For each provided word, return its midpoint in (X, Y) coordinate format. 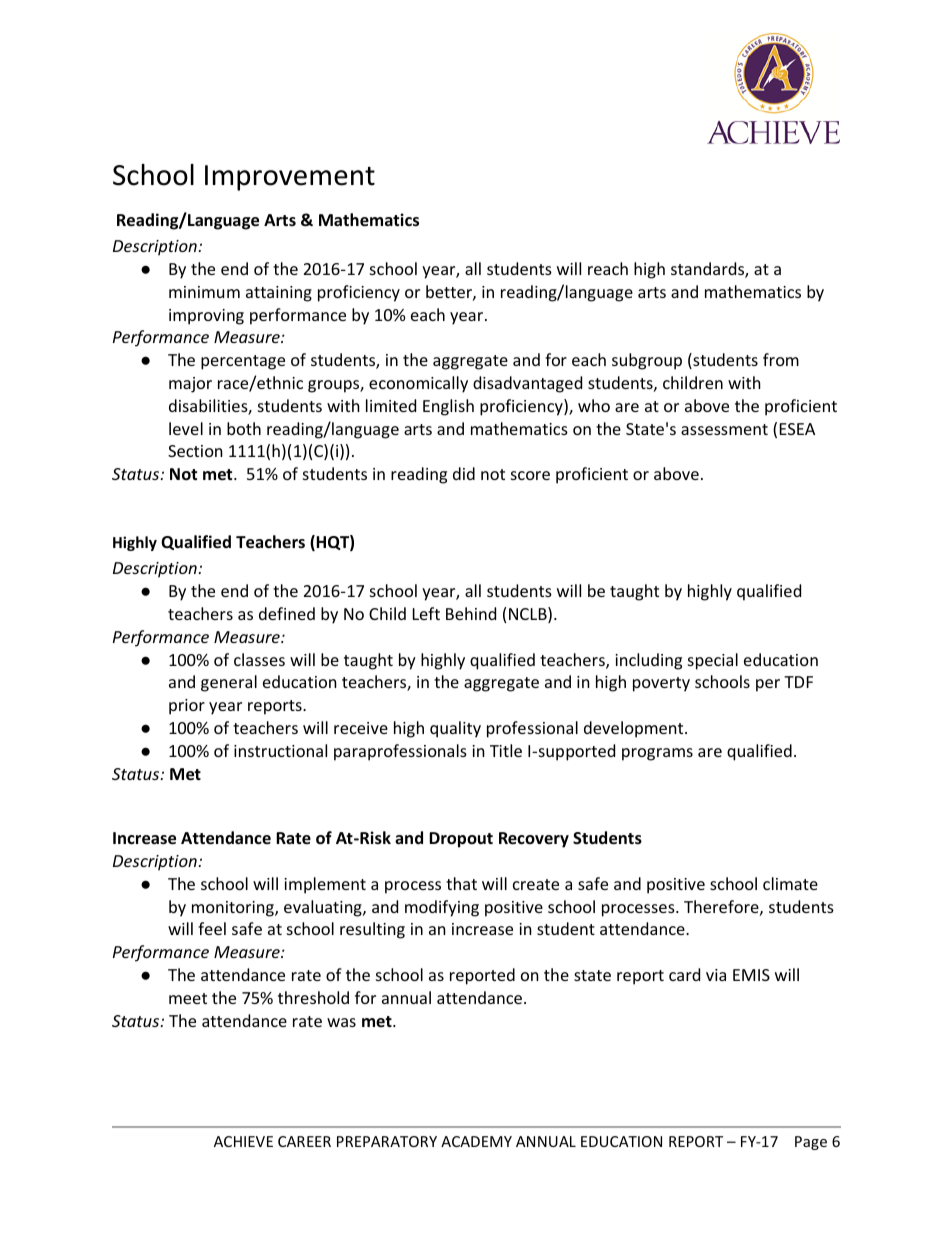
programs (657, 754)
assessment (724, 429)
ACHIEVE (243, 1141)
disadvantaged (527, 384)
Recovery (534, 840)
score (530, 475)
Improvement (290, 178)
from (781, 359)
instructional (280, 750)
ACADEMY (476, 1141)
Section (195, 451)
